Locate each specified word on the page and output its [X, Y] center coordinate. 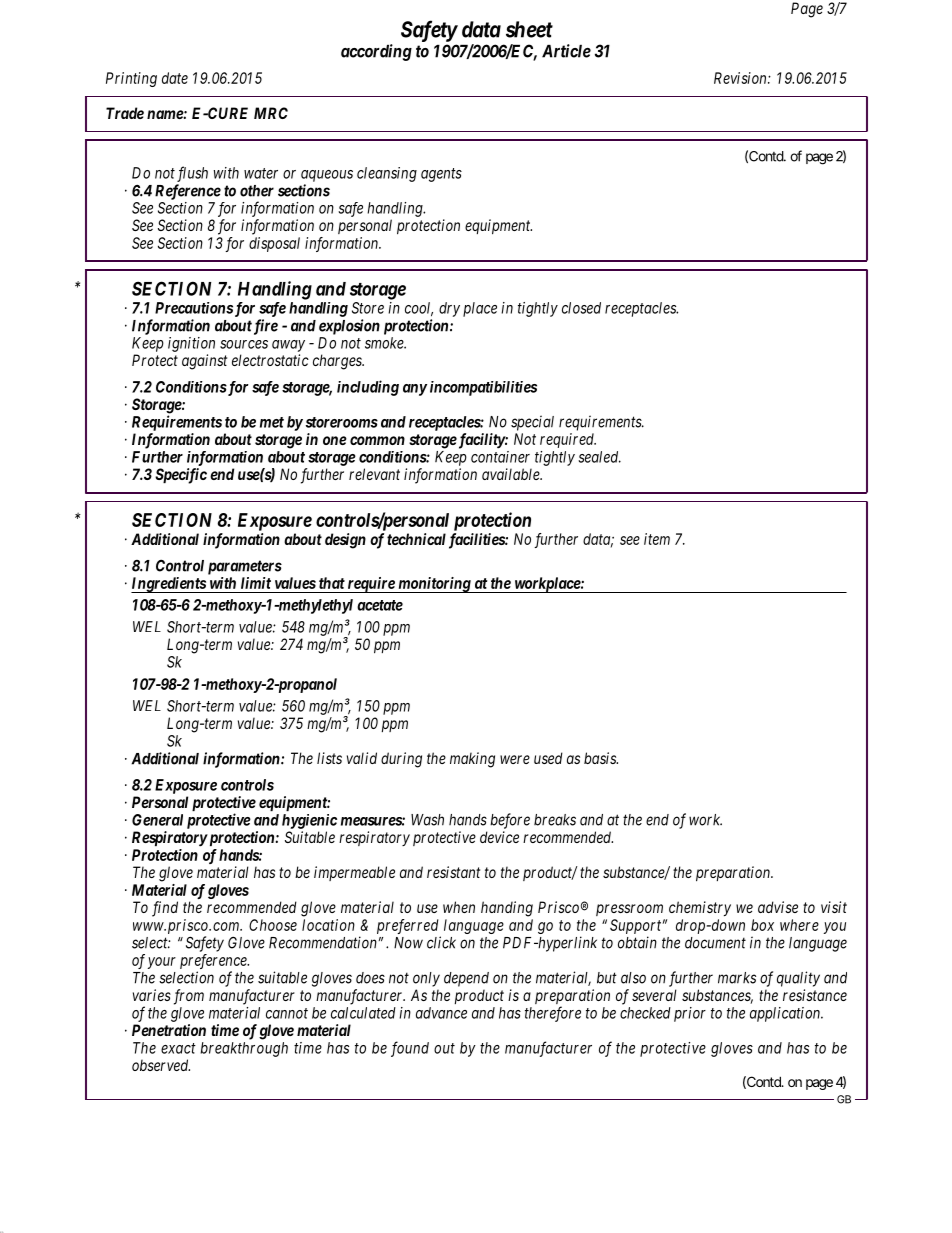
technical [416, 539]
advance [441, 1013]
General [157, 820]
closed [581, 308]
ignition [191, 344]
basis [601, 758]
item [657, 539]
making [472, 760]
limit [256, 583]
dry [449, 309]
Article [566, 51]
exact [178, 1048]
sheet [529, 29]
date [175, 78]
